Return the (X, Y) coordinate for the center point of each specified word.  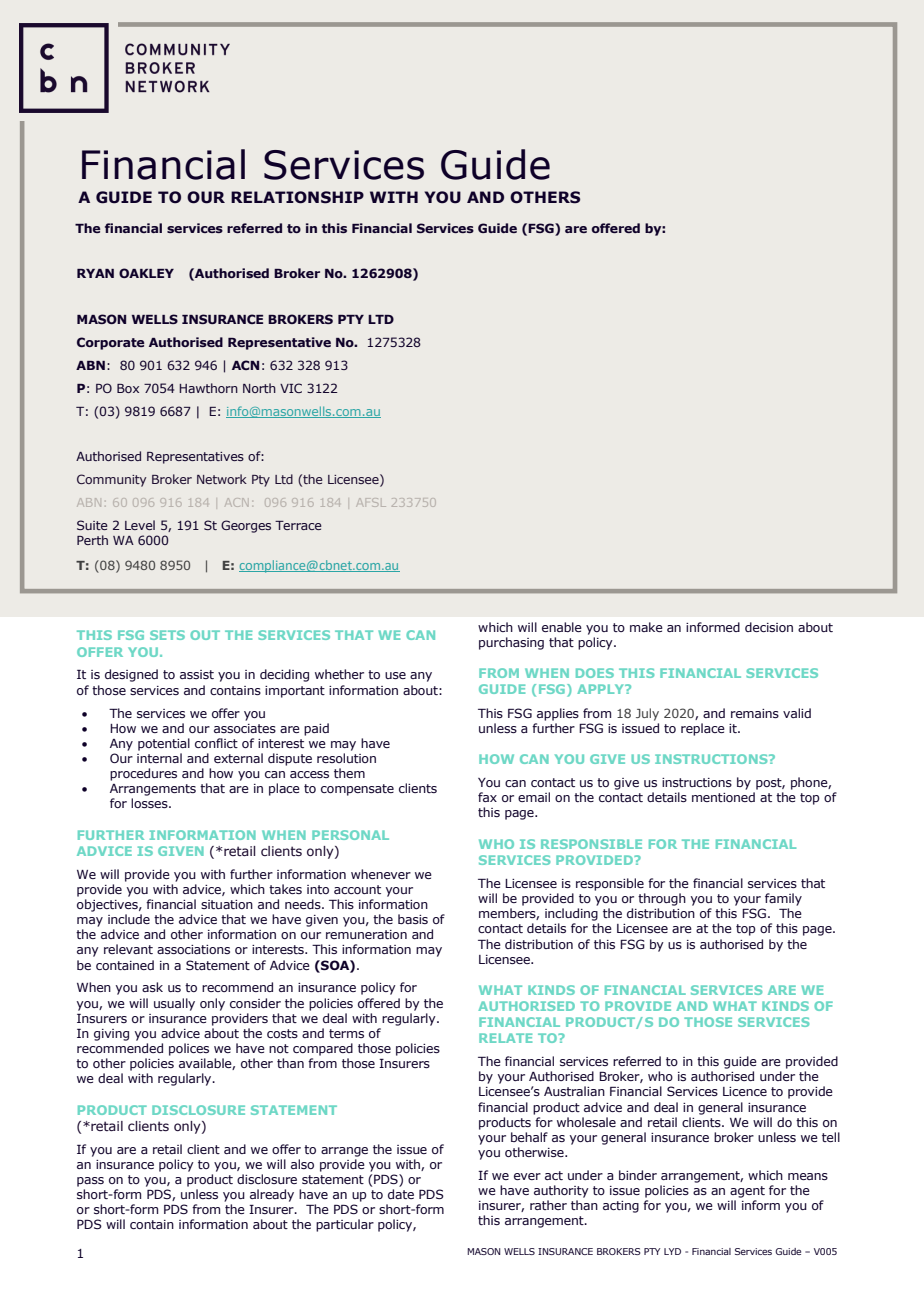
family (783, 899)
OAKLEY (146, 273)
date (401, 1194)
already (272, 1195)
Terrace (298, 525)
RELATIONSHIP (297, 197)
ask (152, 987)
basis (413, 919)
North (259, 388)
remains (755, 713)
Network (222, 479)
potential (164, 744)
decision (769, 627)
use (395, 675)
